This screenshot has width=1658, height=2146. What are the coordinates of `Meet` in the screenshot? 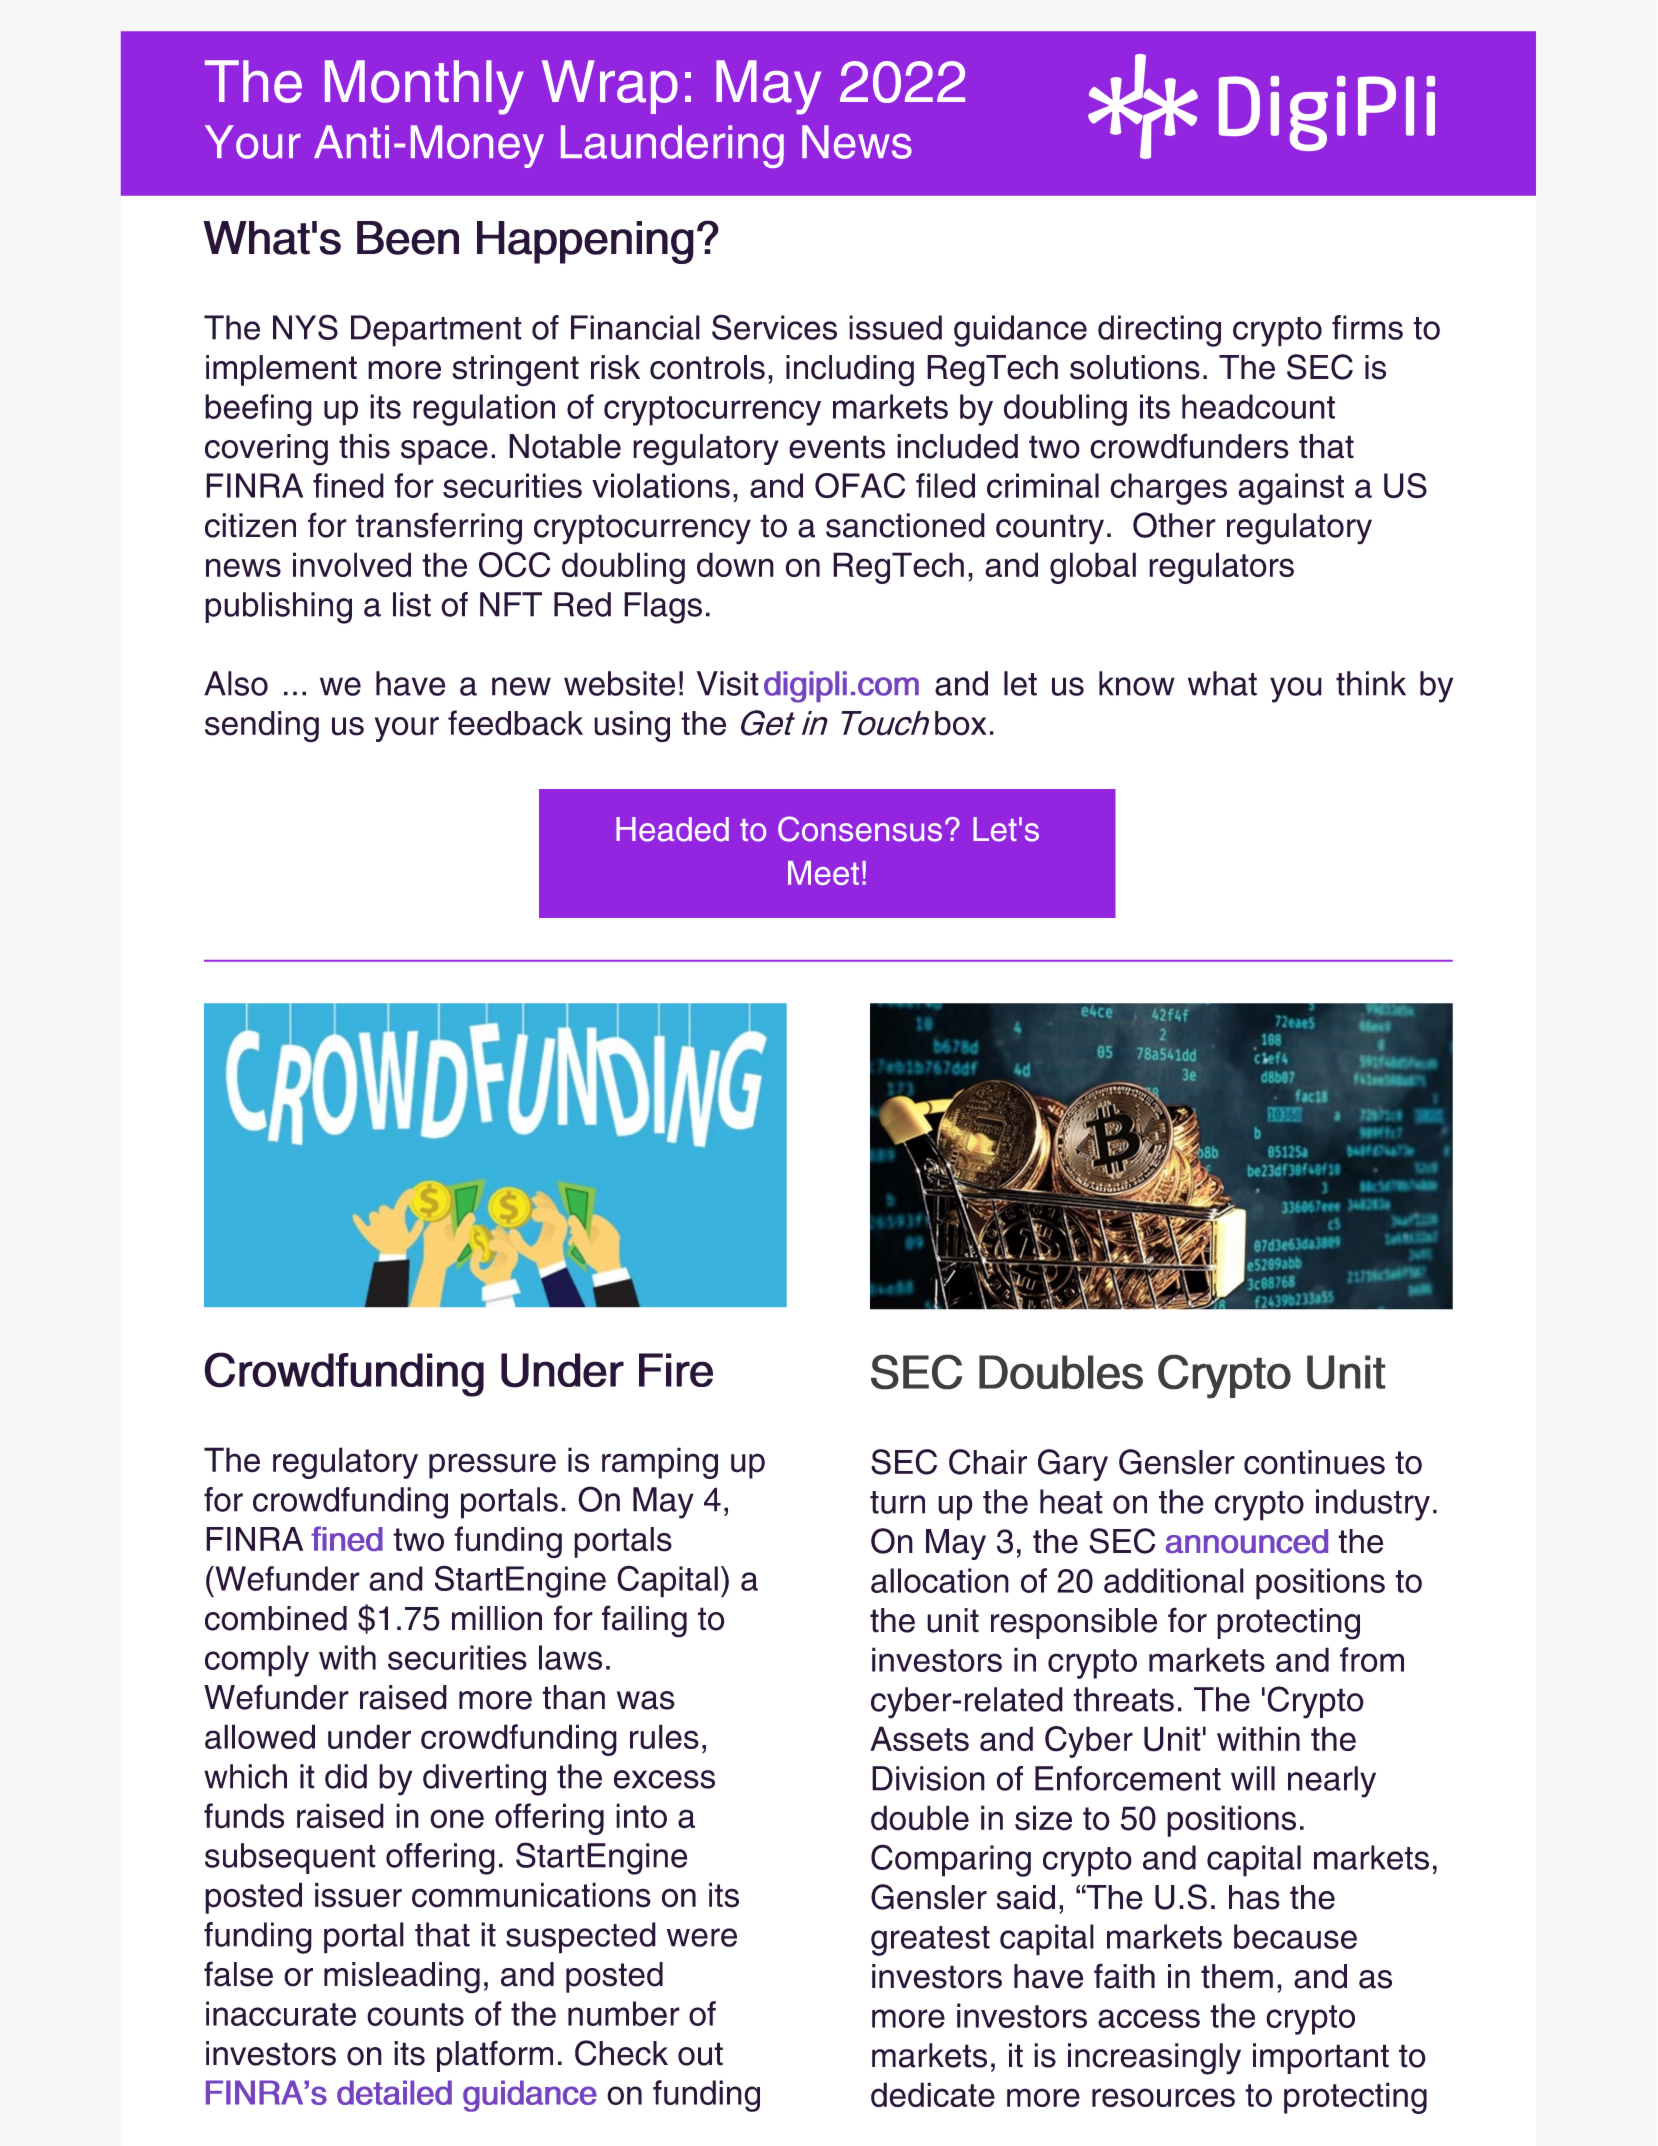 It's located at (823, 873).
